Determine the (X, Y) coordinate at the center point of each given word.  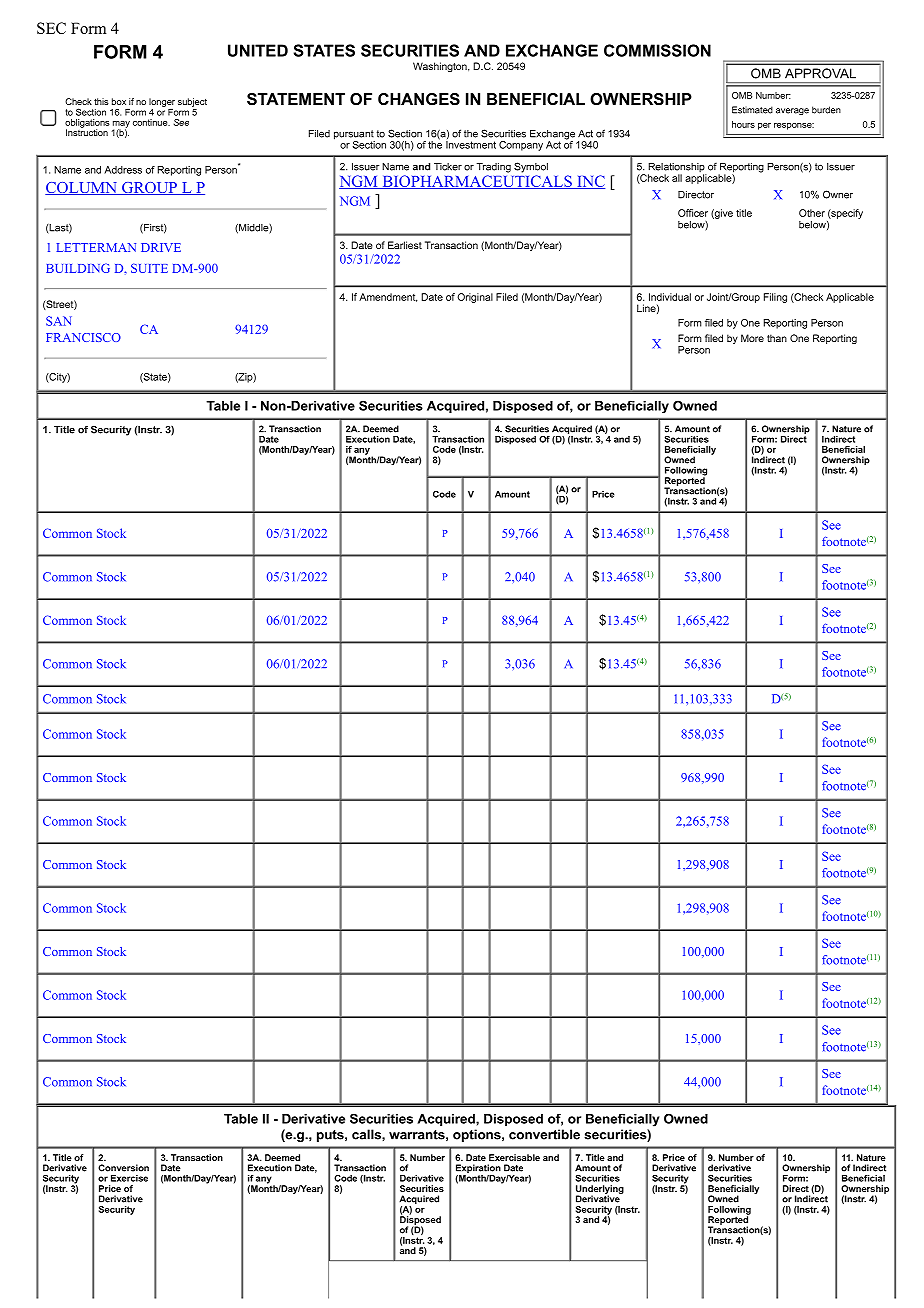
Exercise (129, 1178)
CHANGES (419, 99)
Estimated (752, 110)
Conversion (123, 1168)
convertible (544, 1134)
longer (162, 102)
